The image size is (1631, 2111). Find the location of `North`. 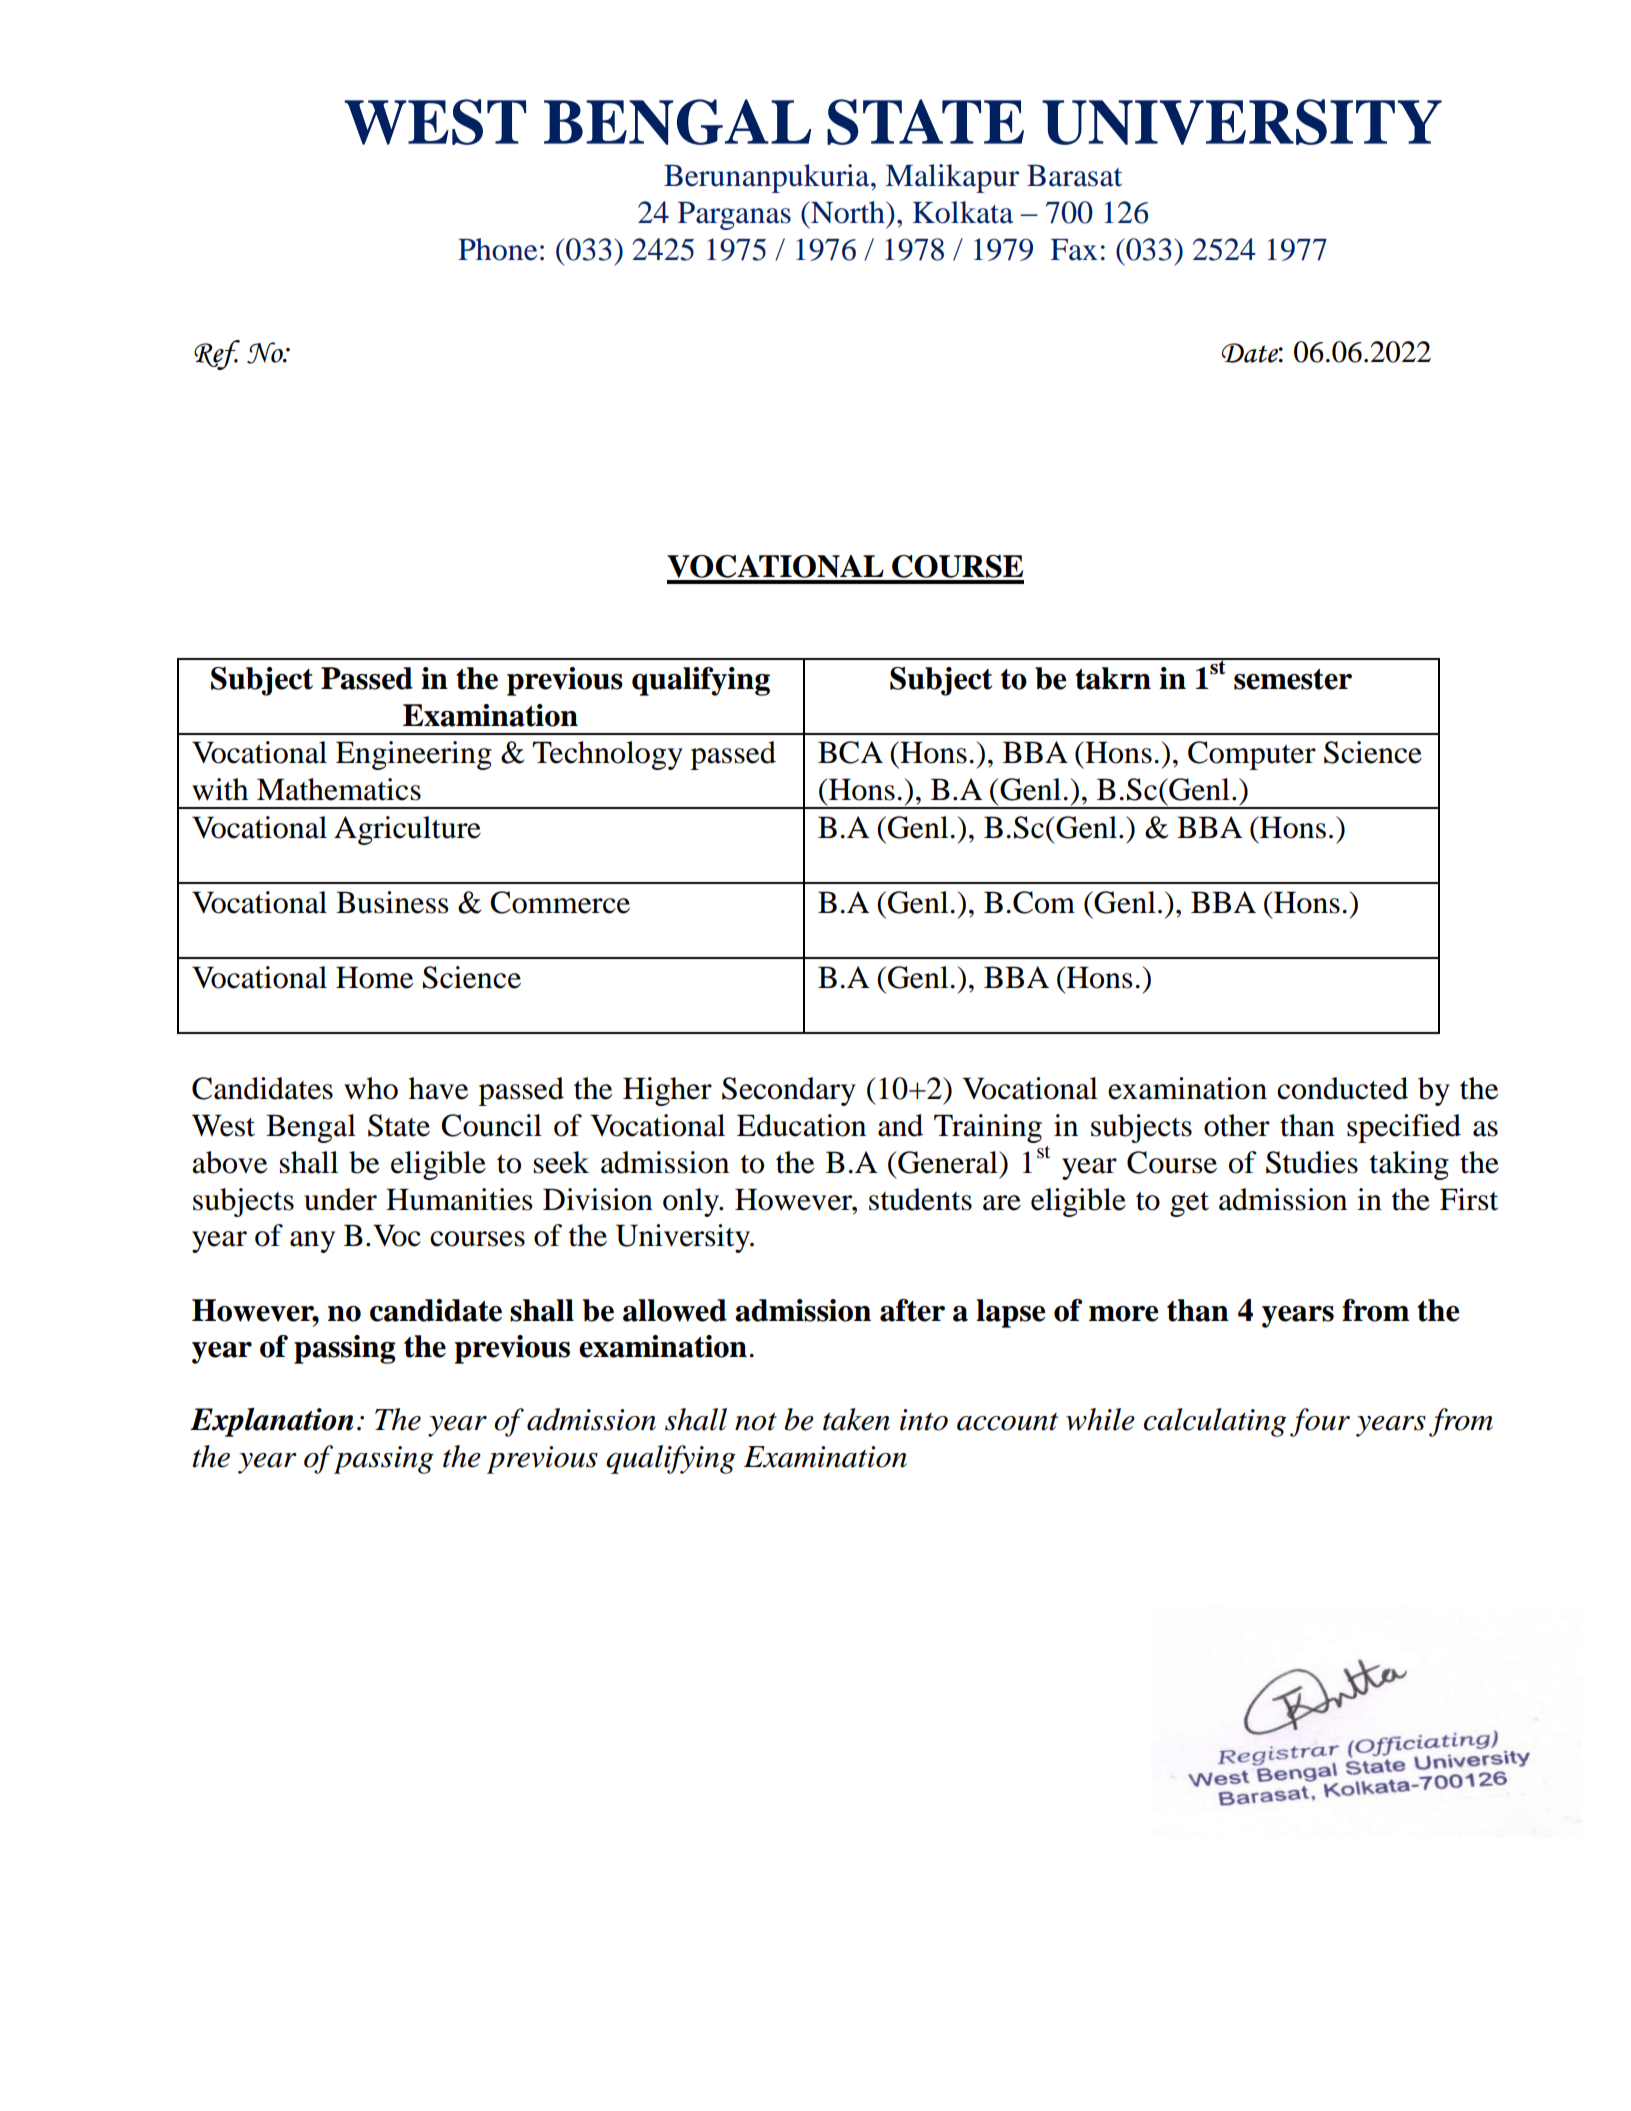

North is located at coordinates (848, 212).
